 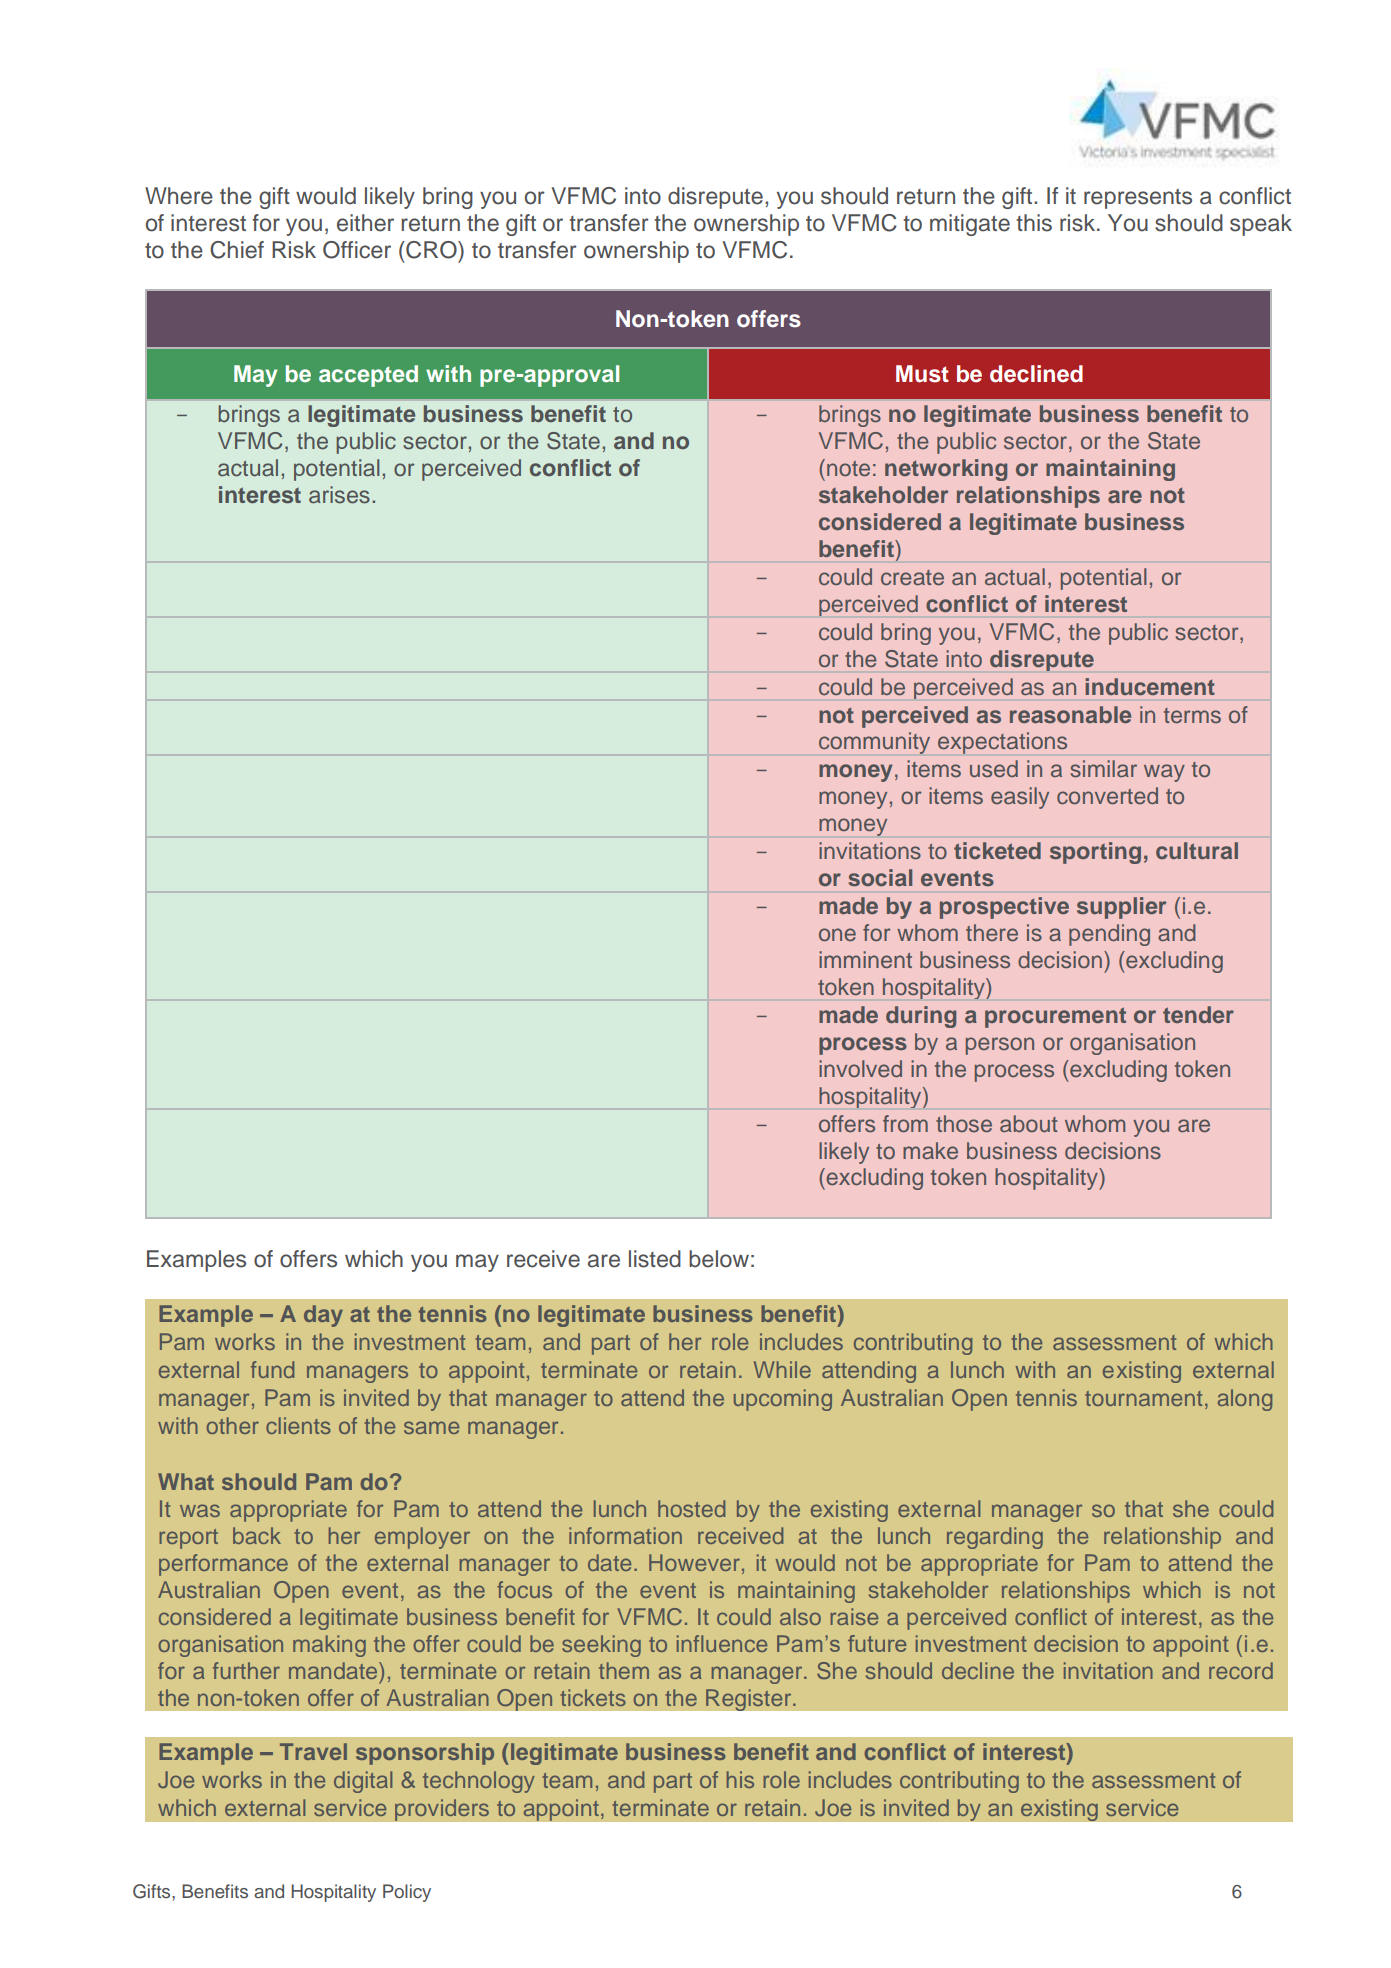 I want to click on day, so click(x=323, y=1316).
